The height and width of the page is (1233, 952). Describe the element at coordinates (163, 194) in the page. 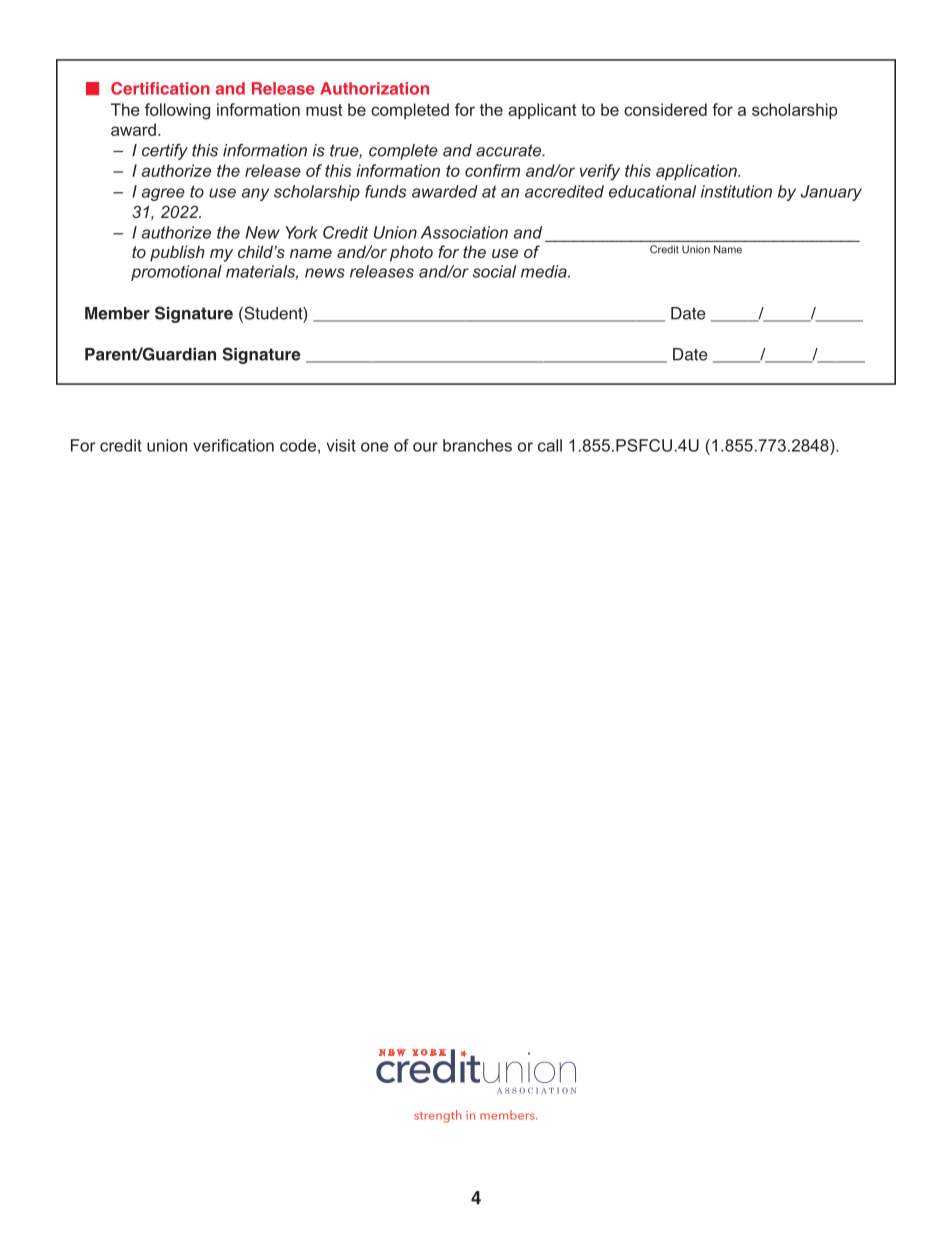

I see `agree` at that location.
